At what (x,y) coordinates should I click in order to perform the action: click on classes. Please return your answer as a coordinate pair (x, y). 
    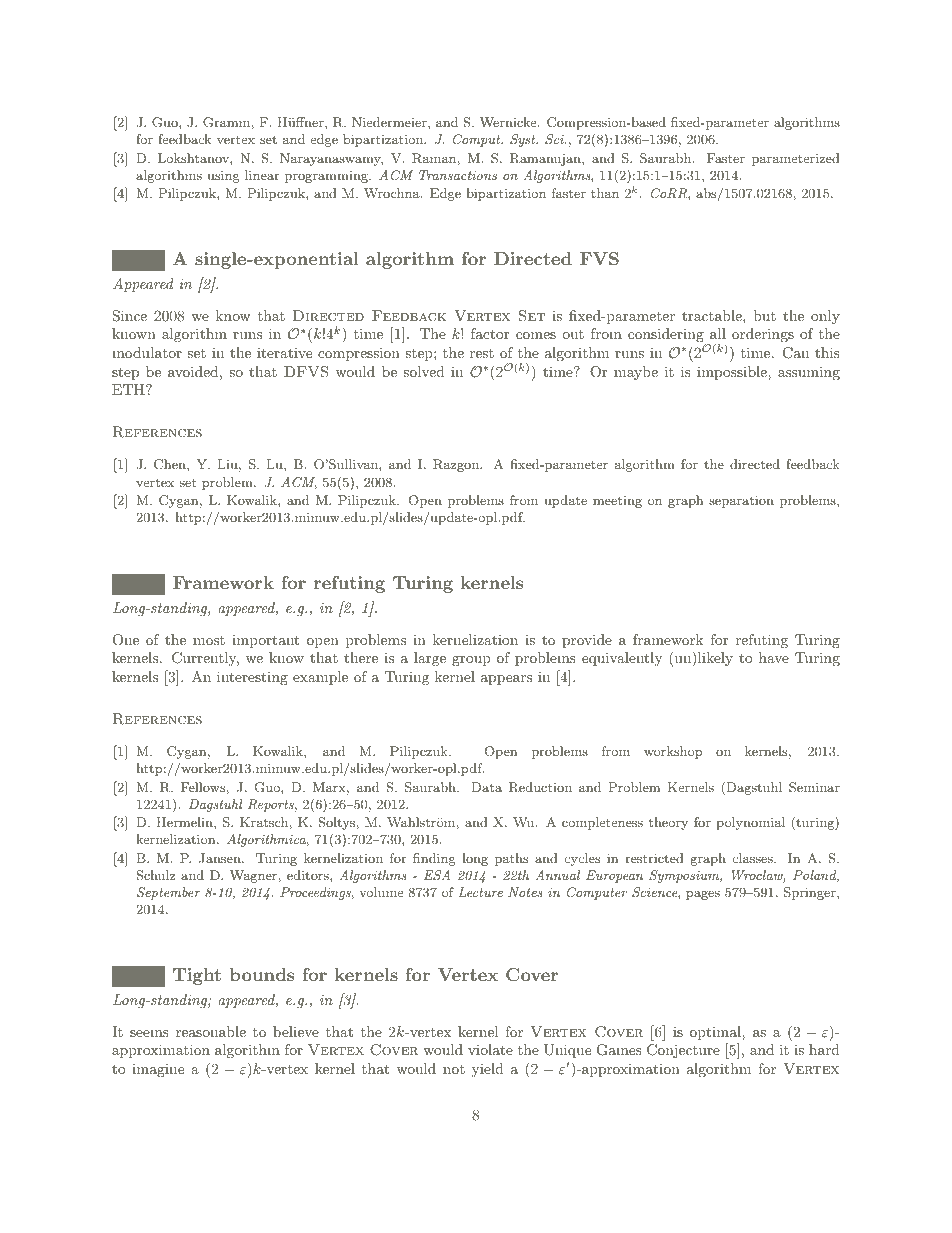
    Looking at the image, I should click on (754, 858).
